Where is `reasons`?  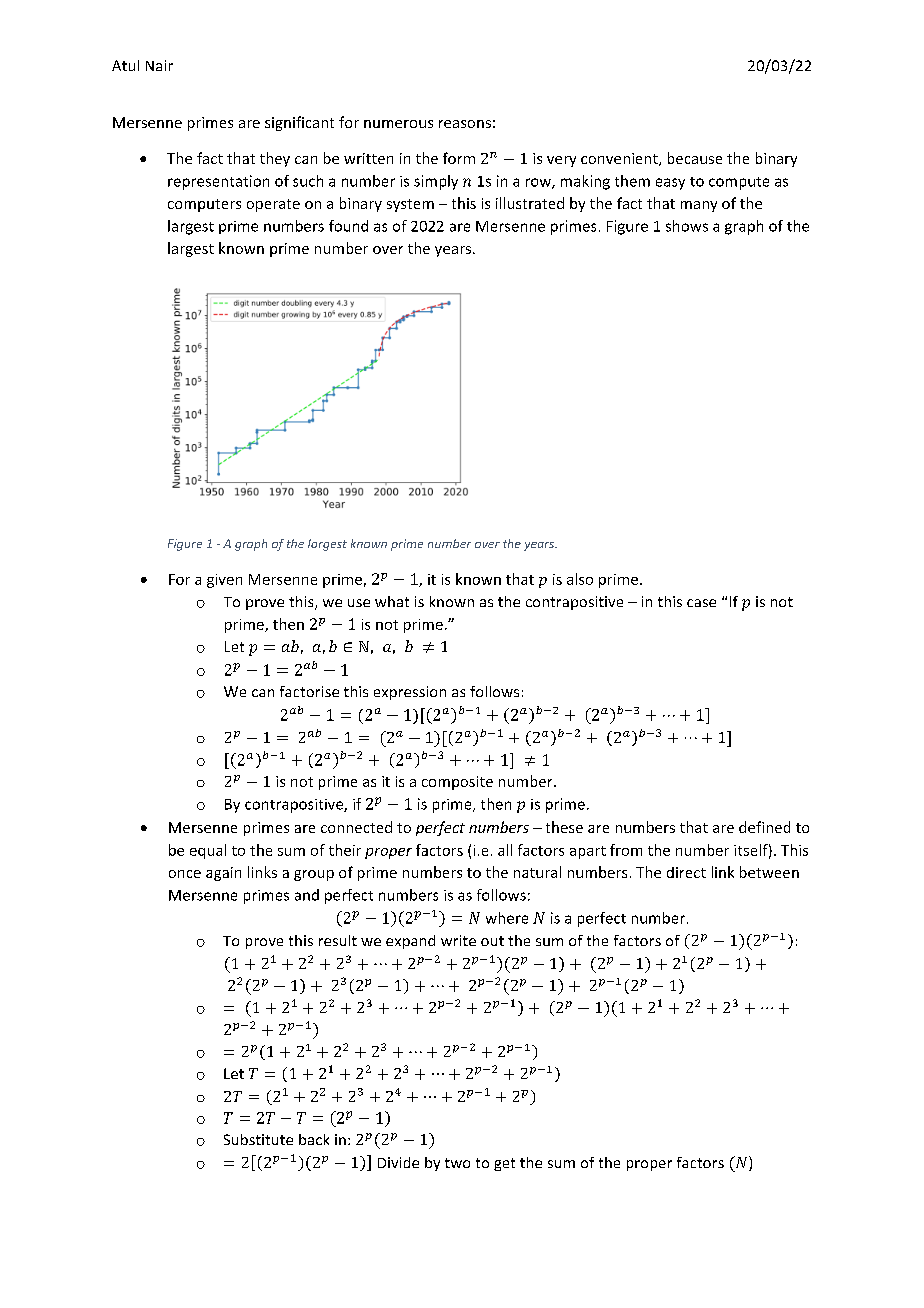
reasons is located at coordinates (465, 124).
